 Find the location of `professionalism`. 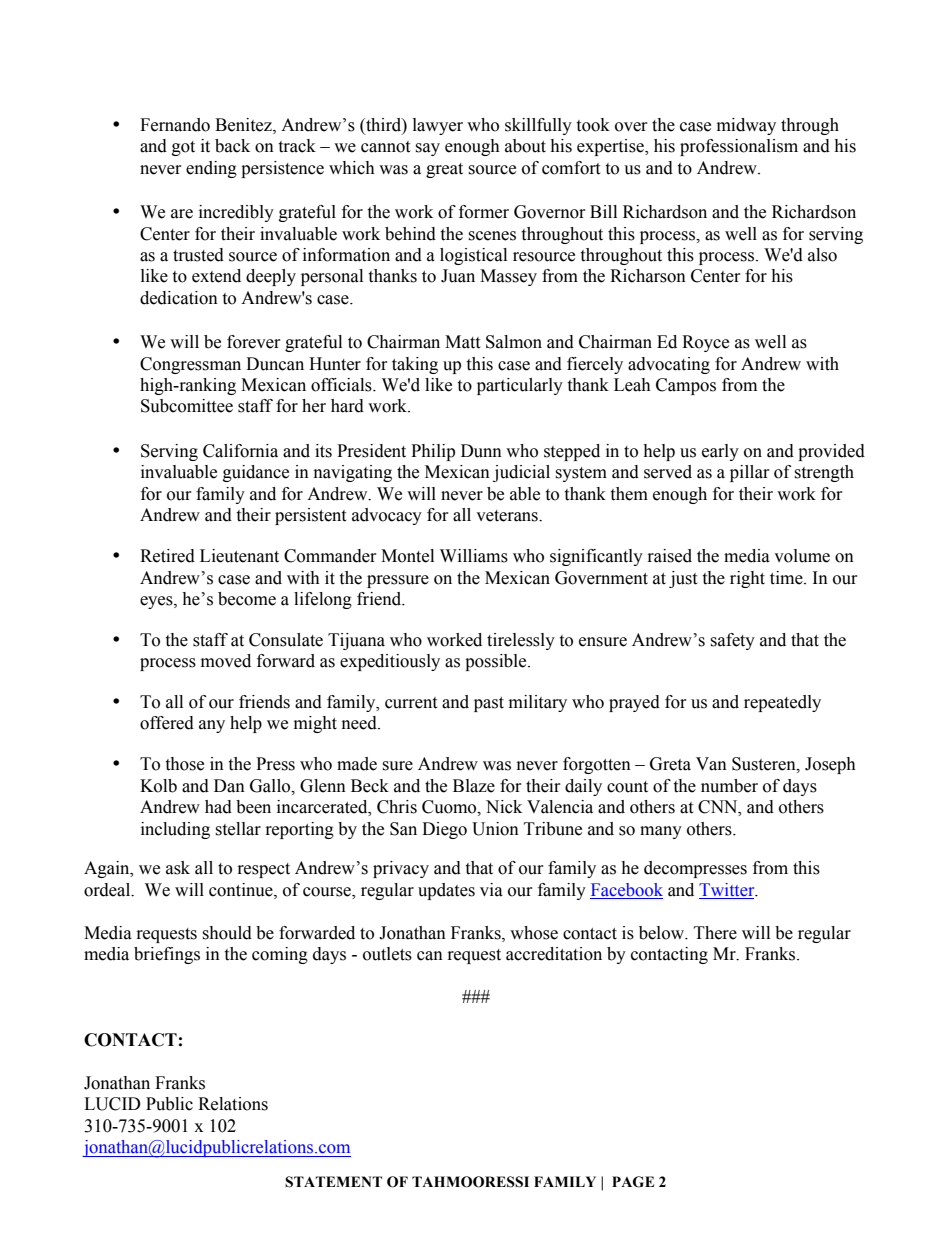

professionalism is located at coordinates (739, 147).
